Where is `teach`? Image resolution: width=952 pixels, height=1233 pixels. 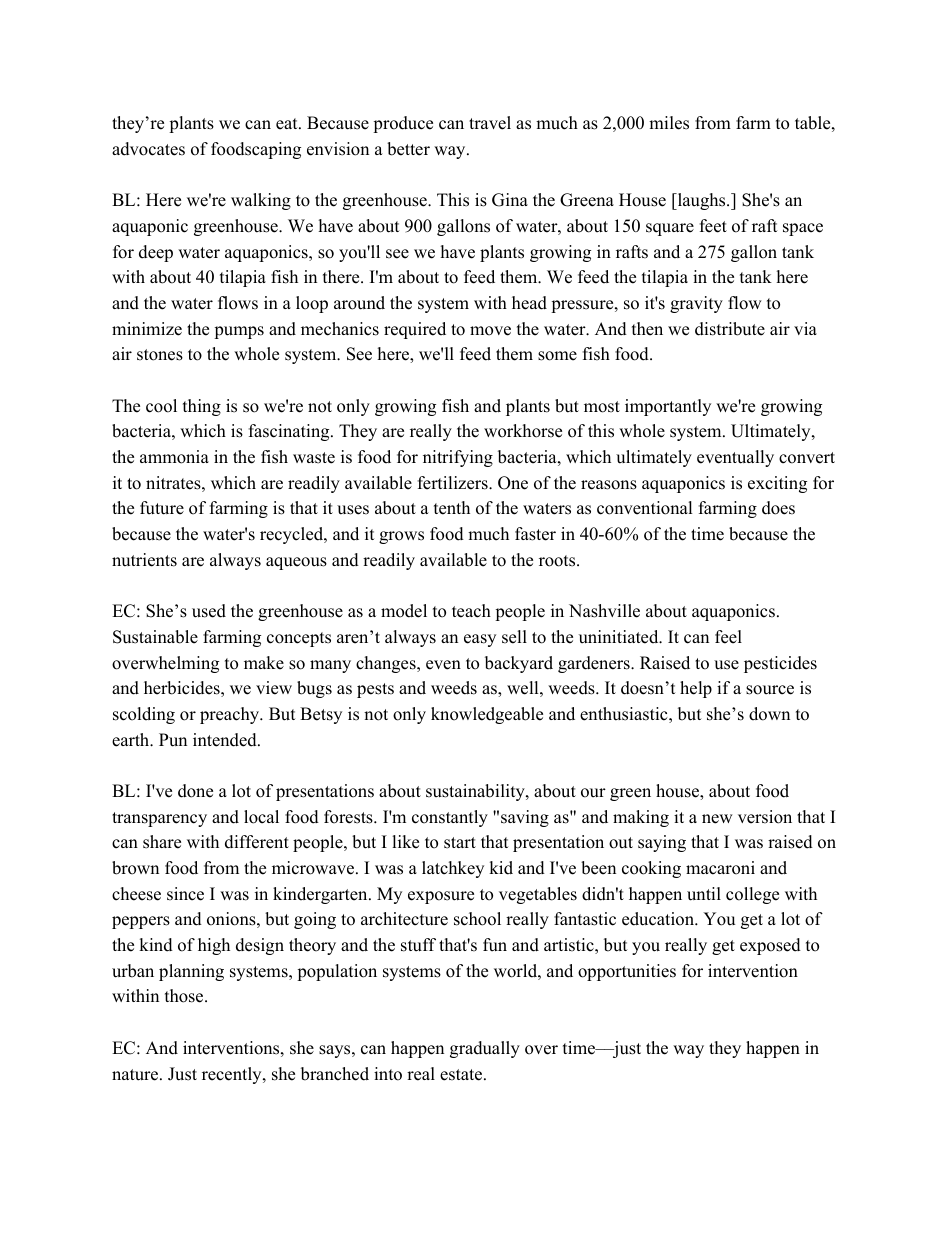 teach is located at coordinates (471, 611).
